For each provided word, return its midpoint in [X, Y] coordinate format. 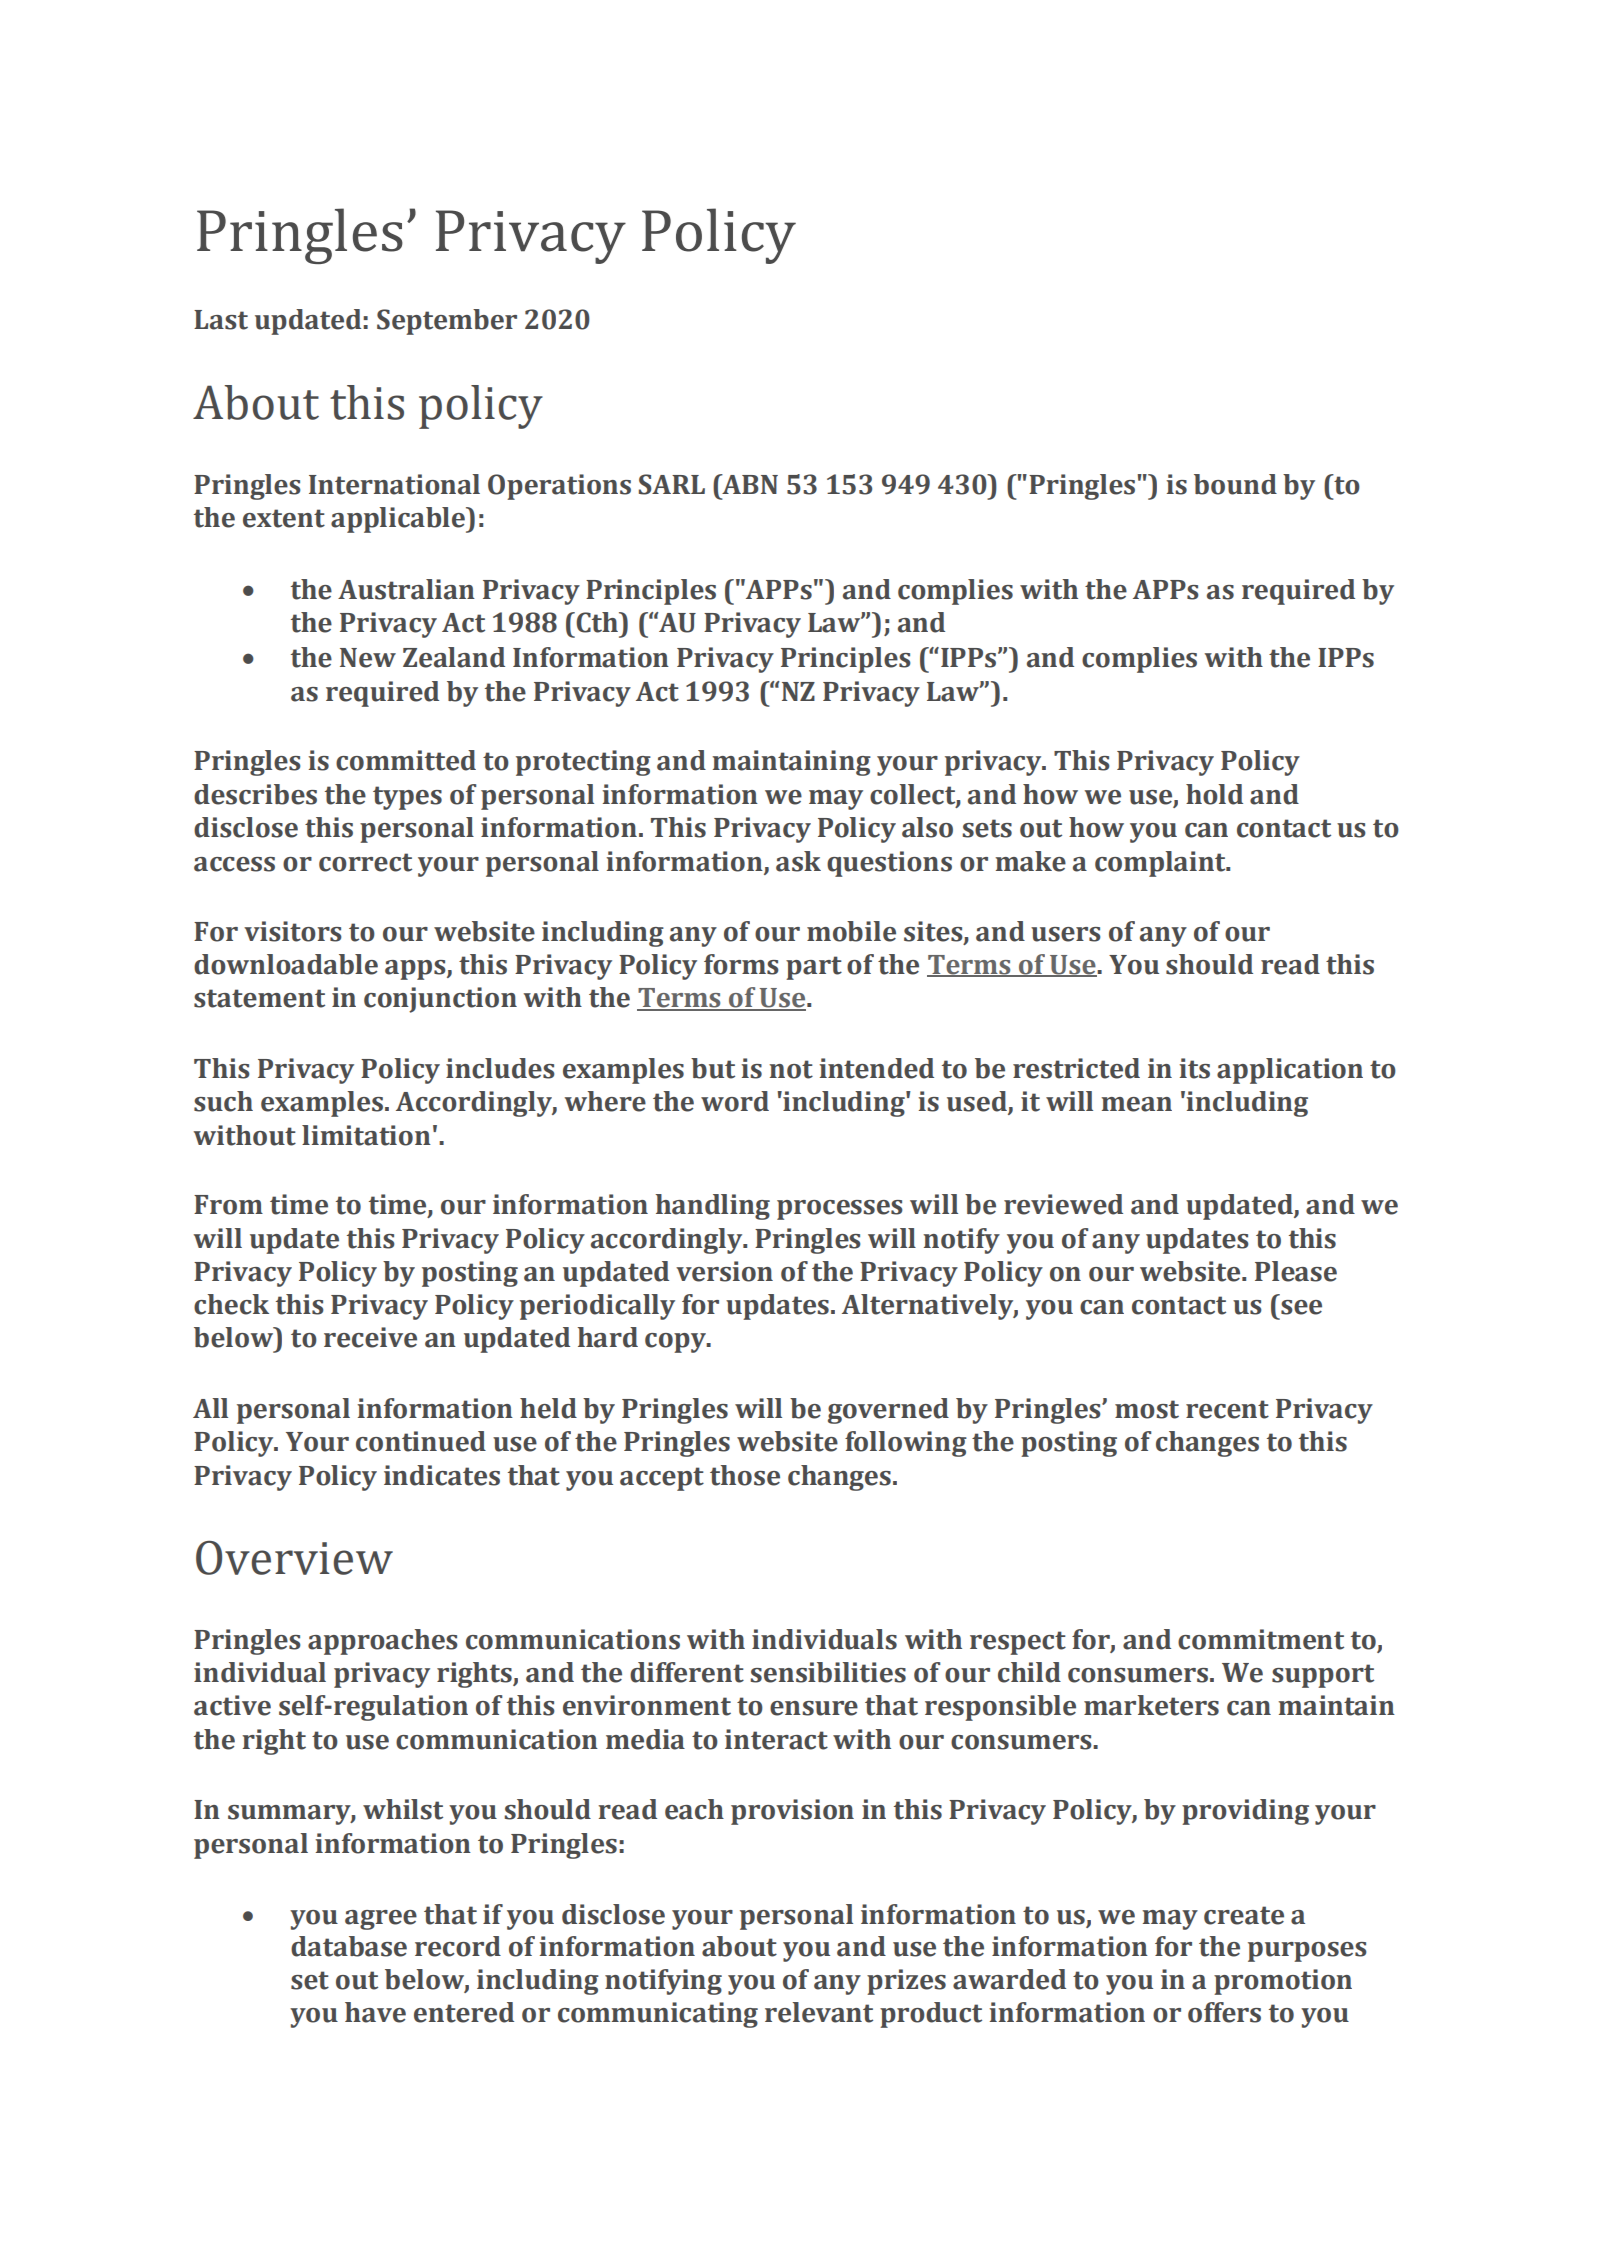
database [349, 1946]
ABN [749, 484]
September [447, 322]
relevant [819, 2012]
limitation [366, 1135]
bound [1235, 484]
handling [713, 1207]
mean [1136, 1104]
